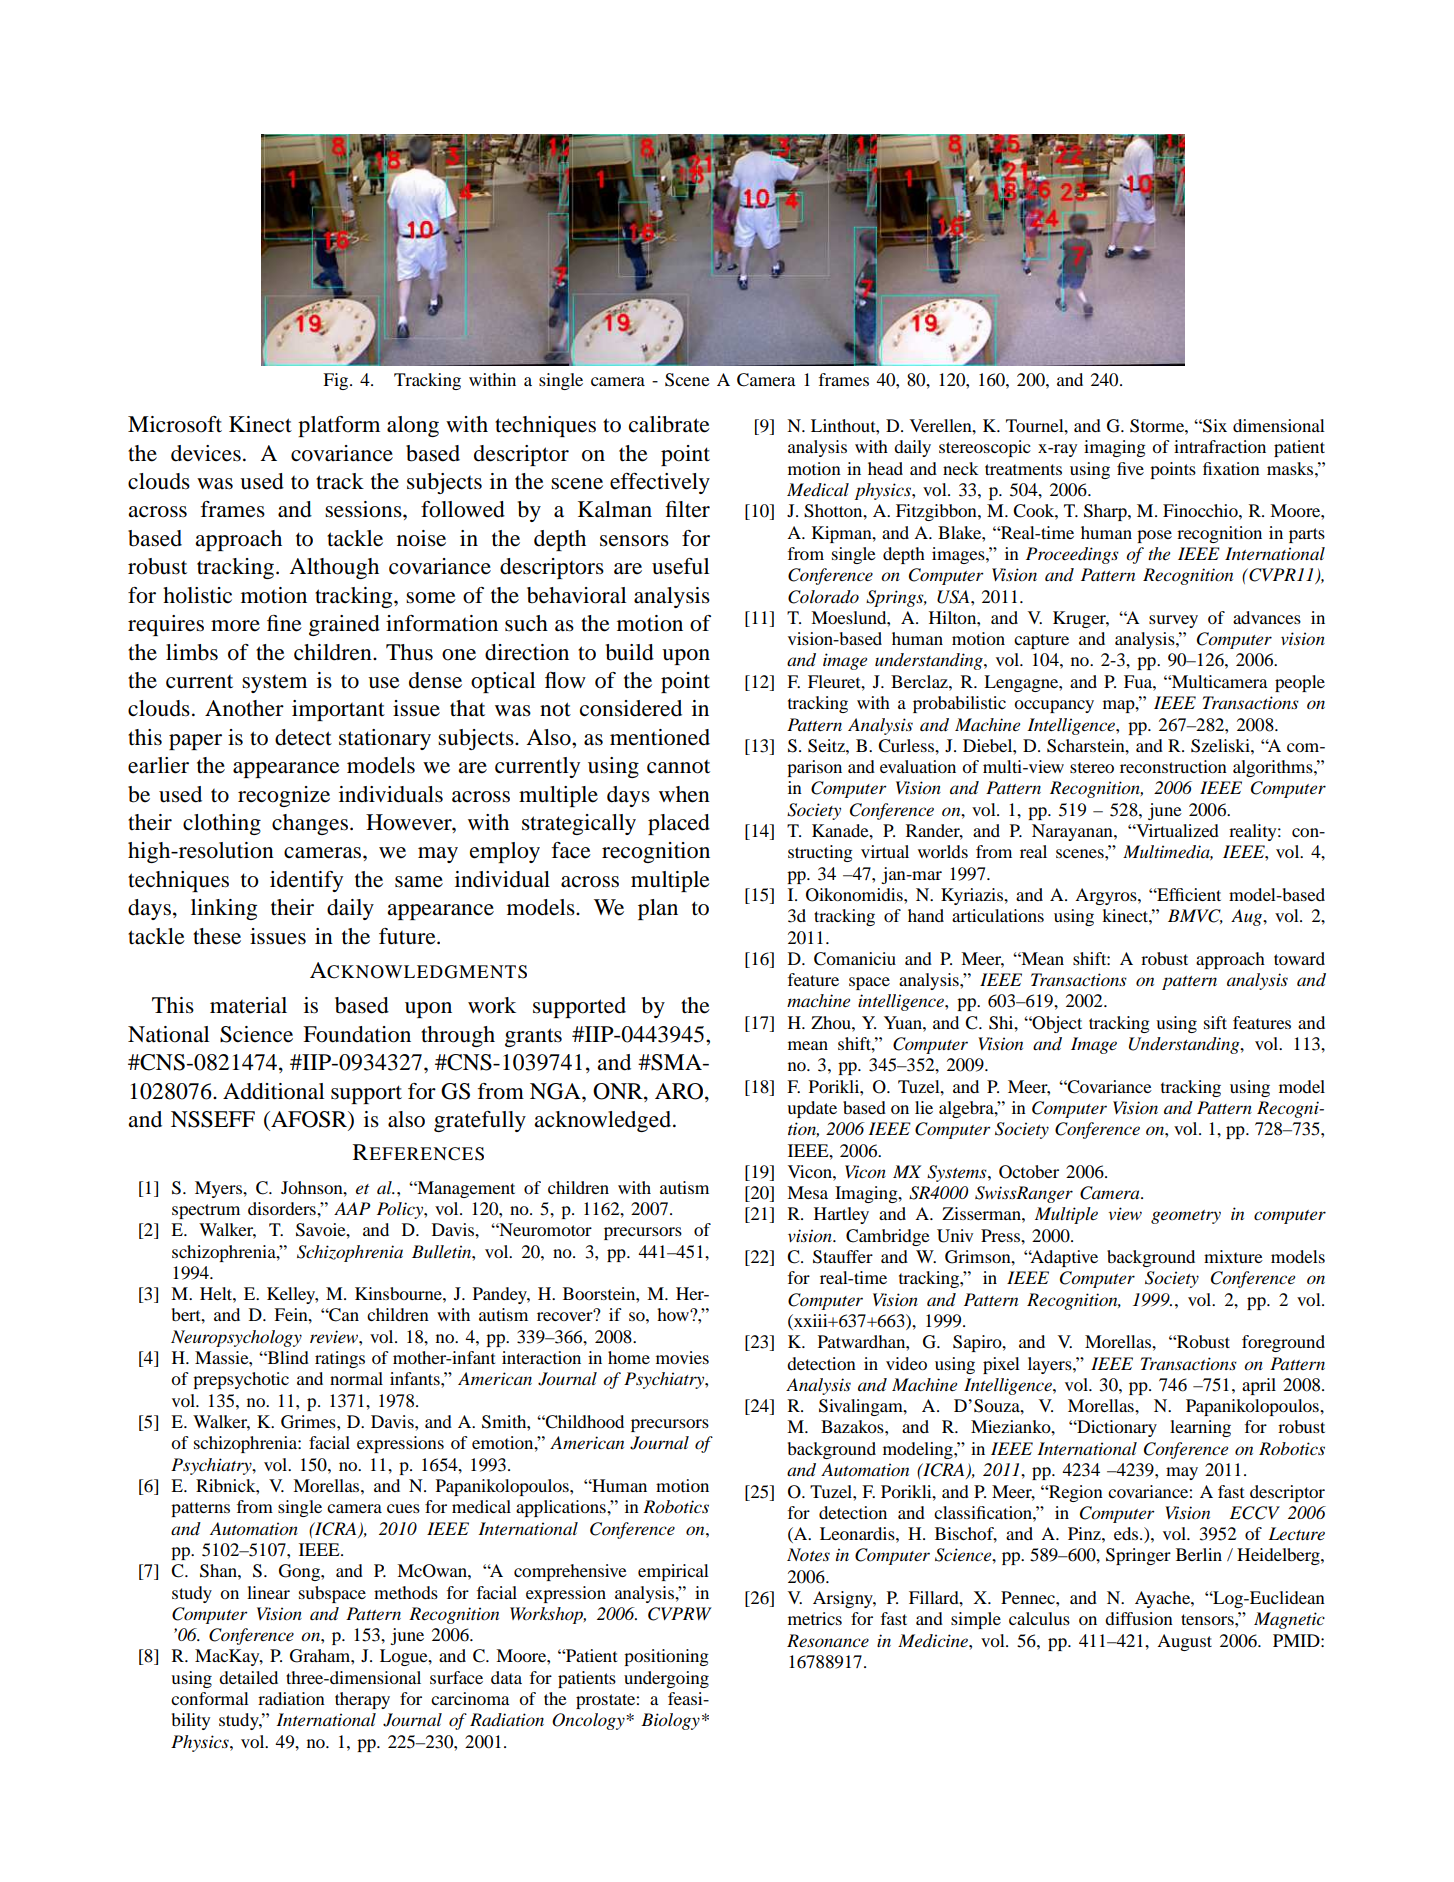 The height and width of the screenshot is (1882, 1454). What do you see at coordinates (1184, 1642) in the screenshot?
I see `August` at bounding box center [1184, 1642].
